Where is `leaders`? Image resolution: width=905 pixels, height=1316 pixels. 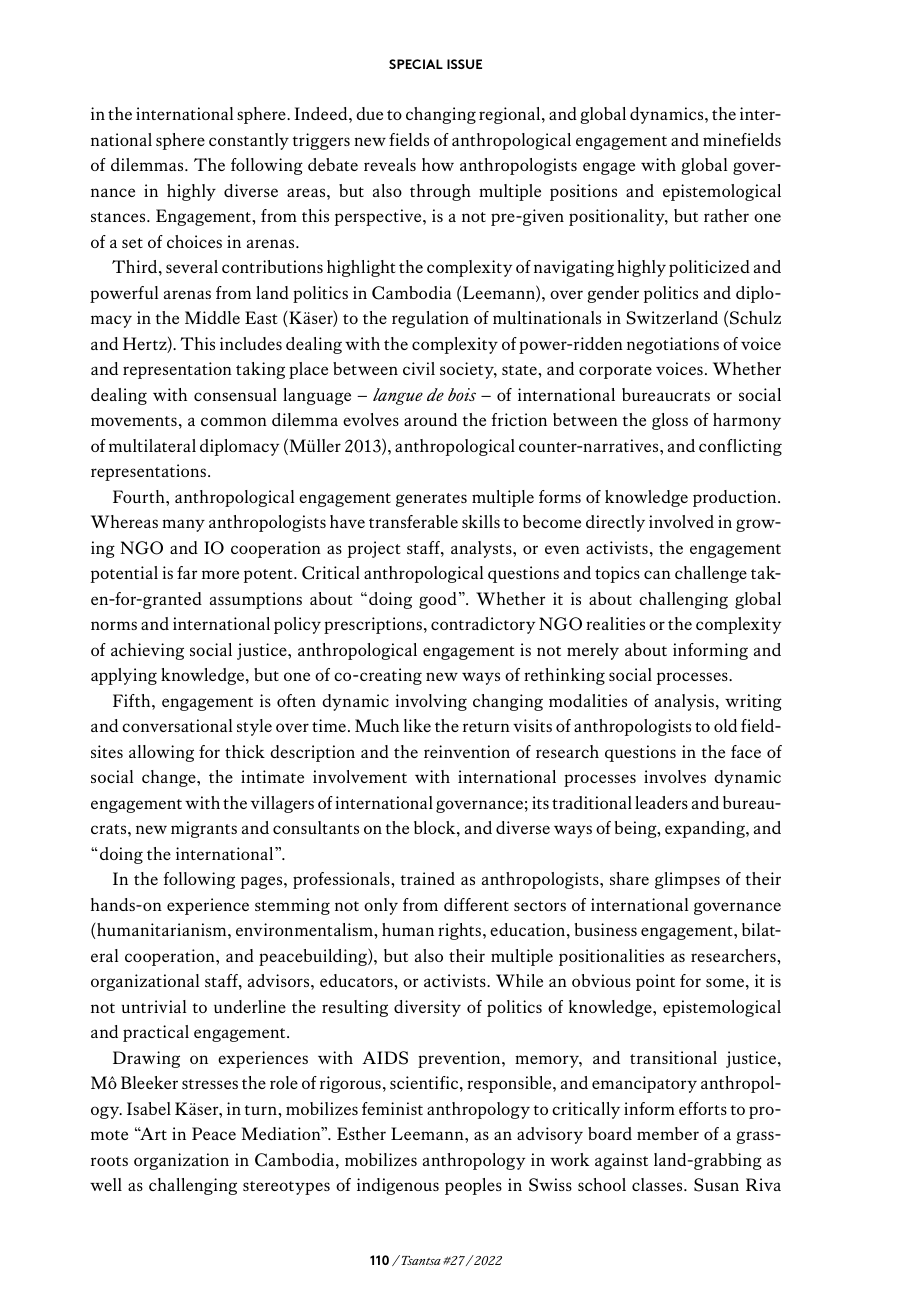 leaders is located at coordinates (661, 802).
